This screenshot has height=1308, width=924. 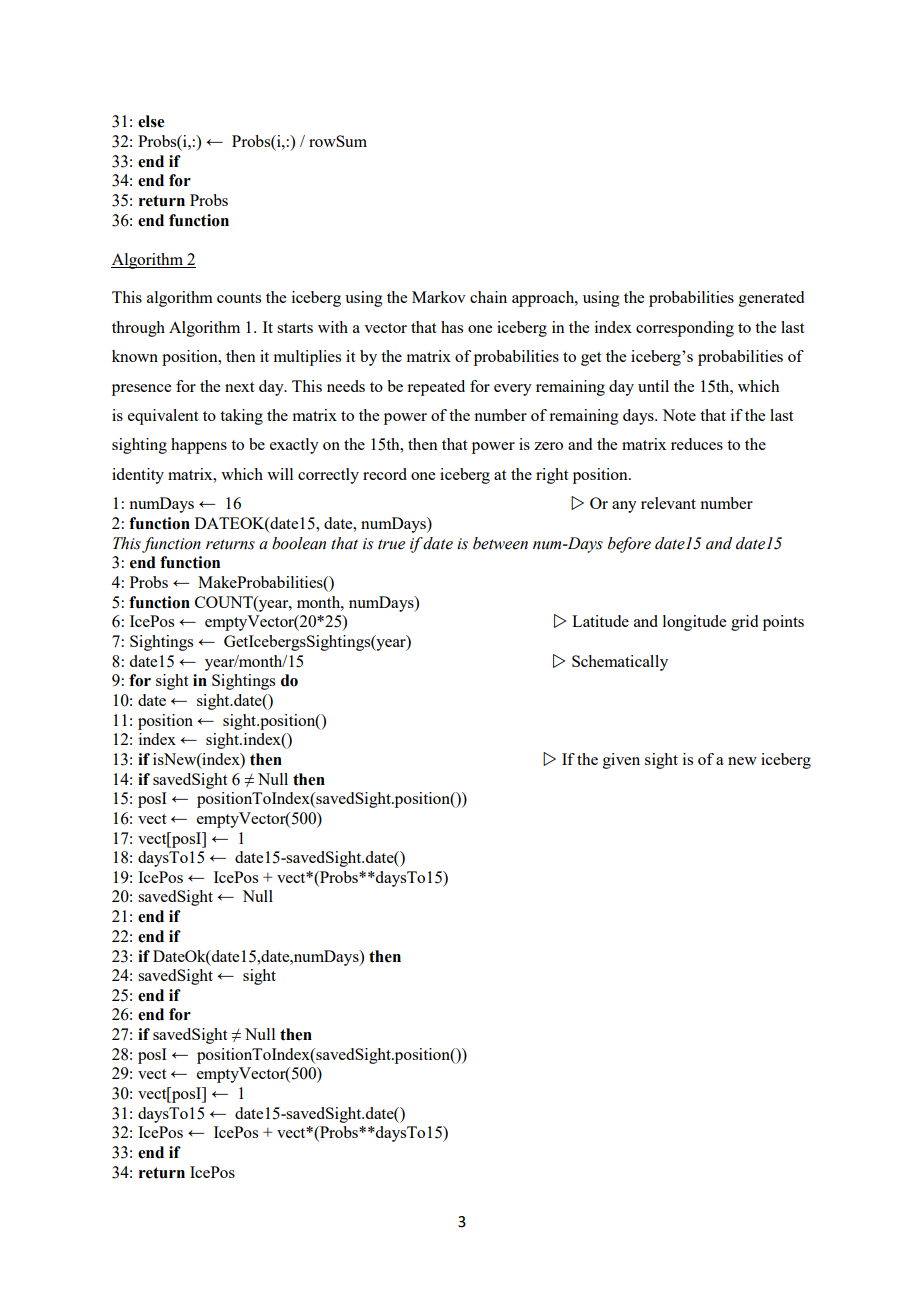 I want to click on corresponding, so click(x=685, y=329).
